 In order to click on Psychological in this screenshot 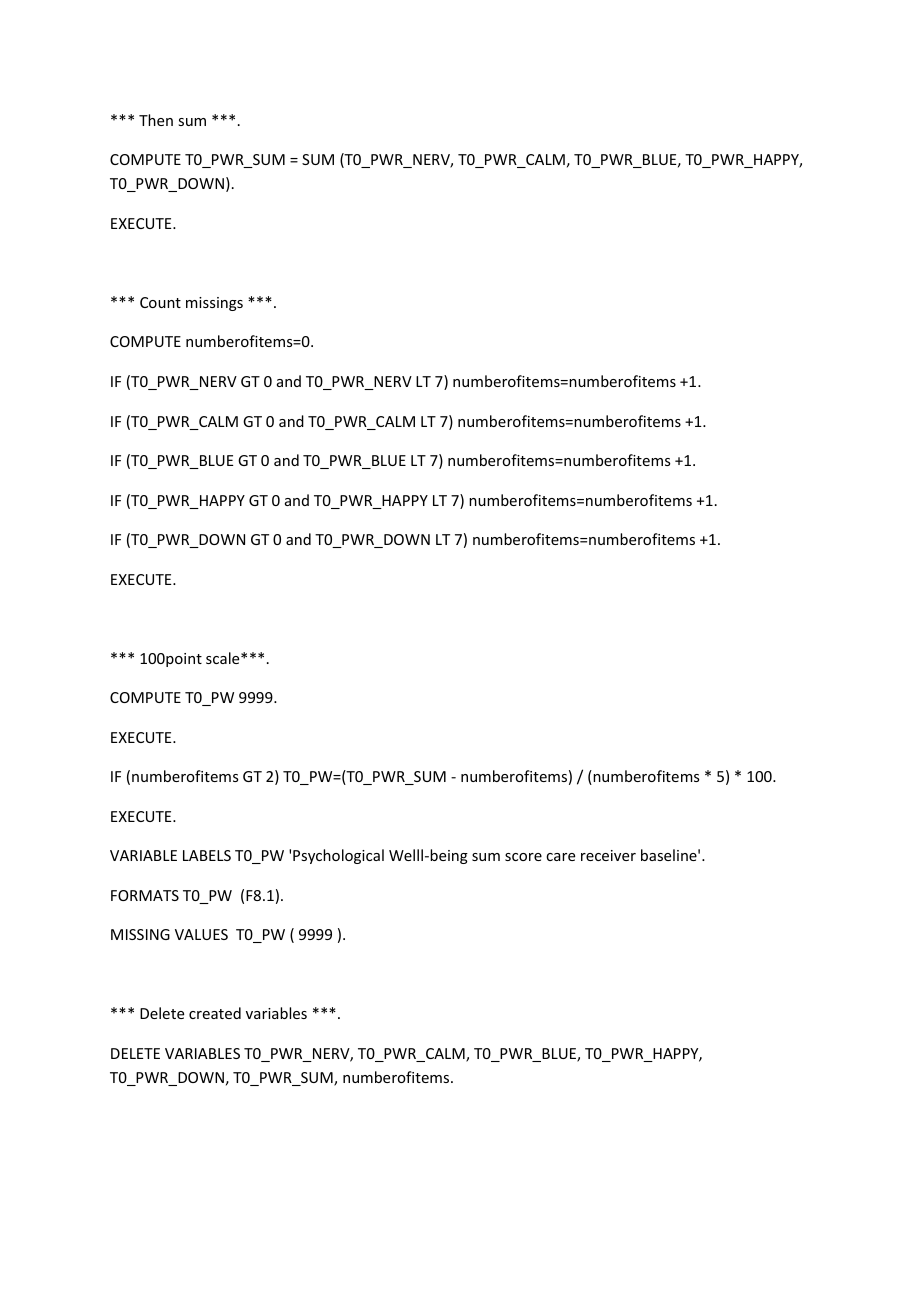, I will do `click(338, 856)`.
